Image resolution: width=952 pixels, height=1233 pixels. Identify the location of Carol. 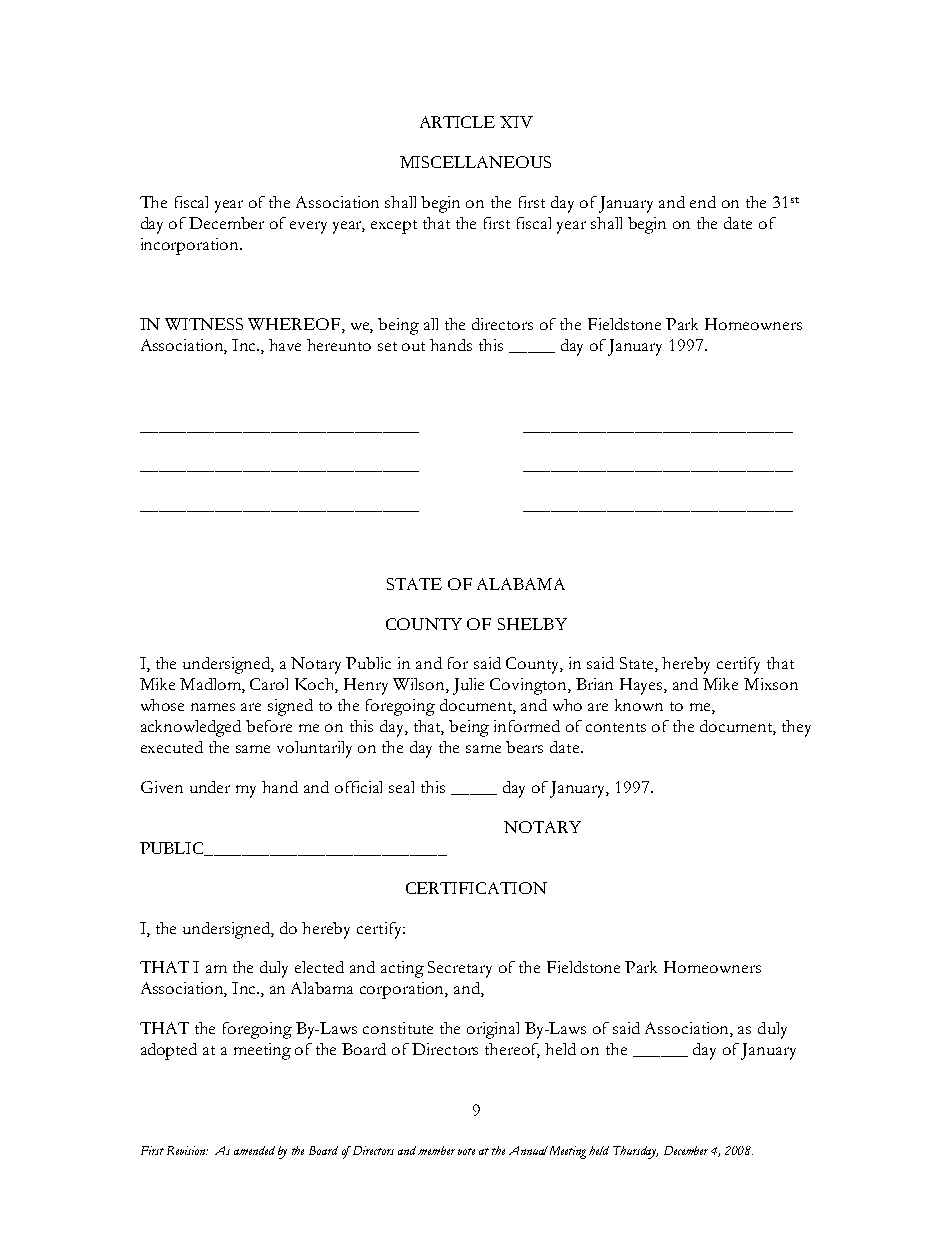
(269, 684).
